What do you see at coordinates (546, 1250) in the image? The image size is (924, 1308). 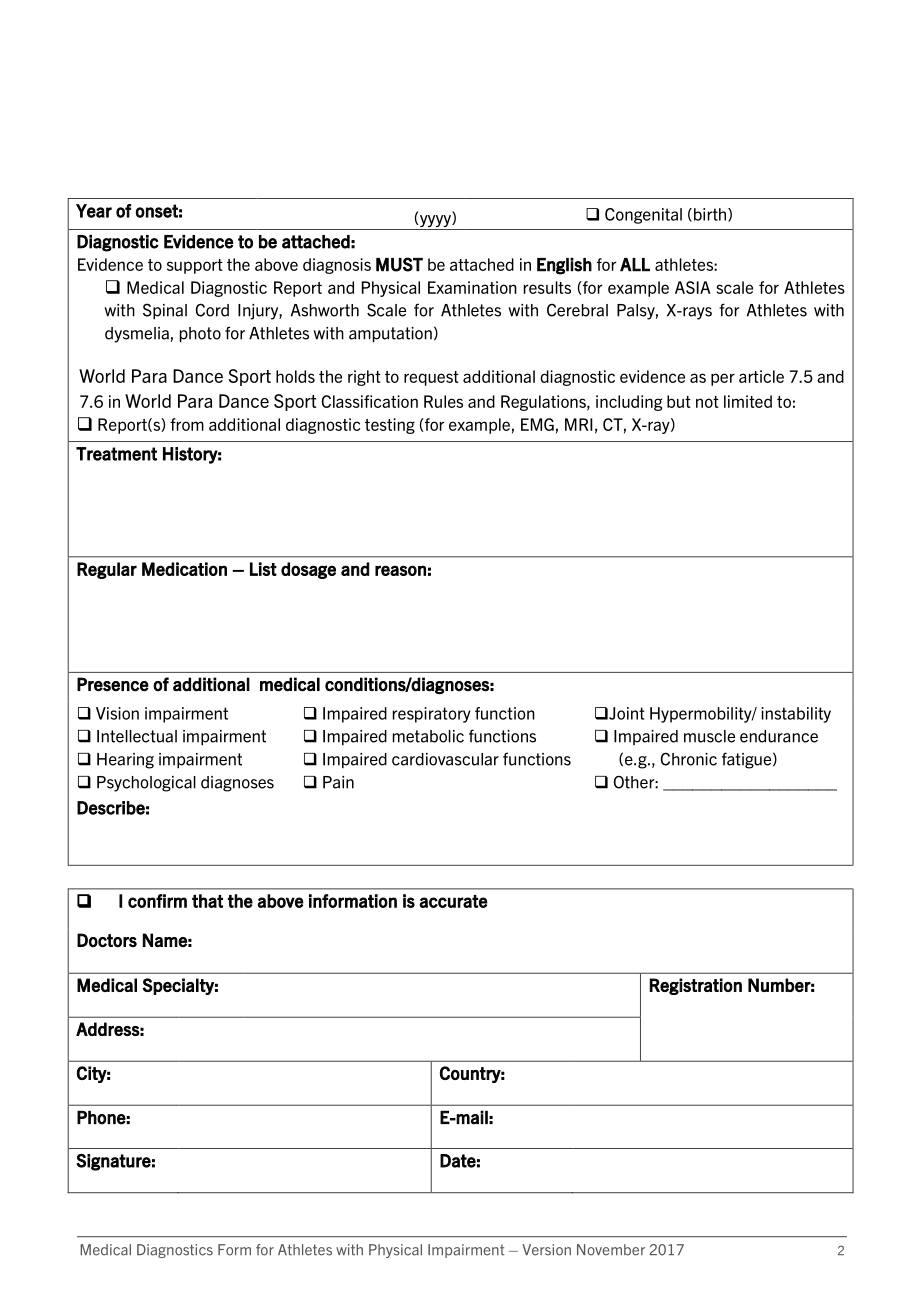 I see `Version` at bounding box center [546, 1250].
